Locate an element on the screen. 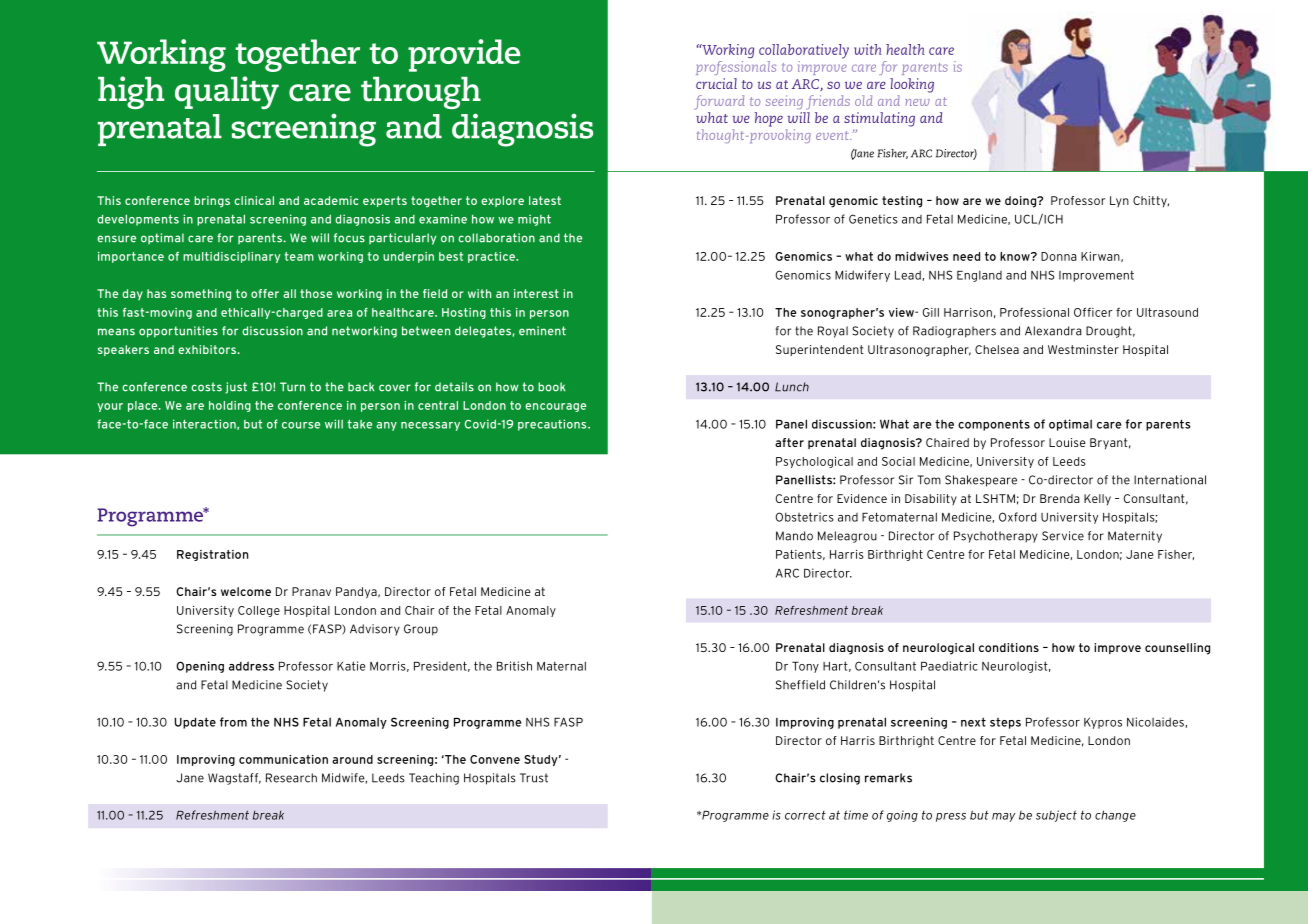 The image size is (1308, 924). Trust is located at coordinates (534, 778).
